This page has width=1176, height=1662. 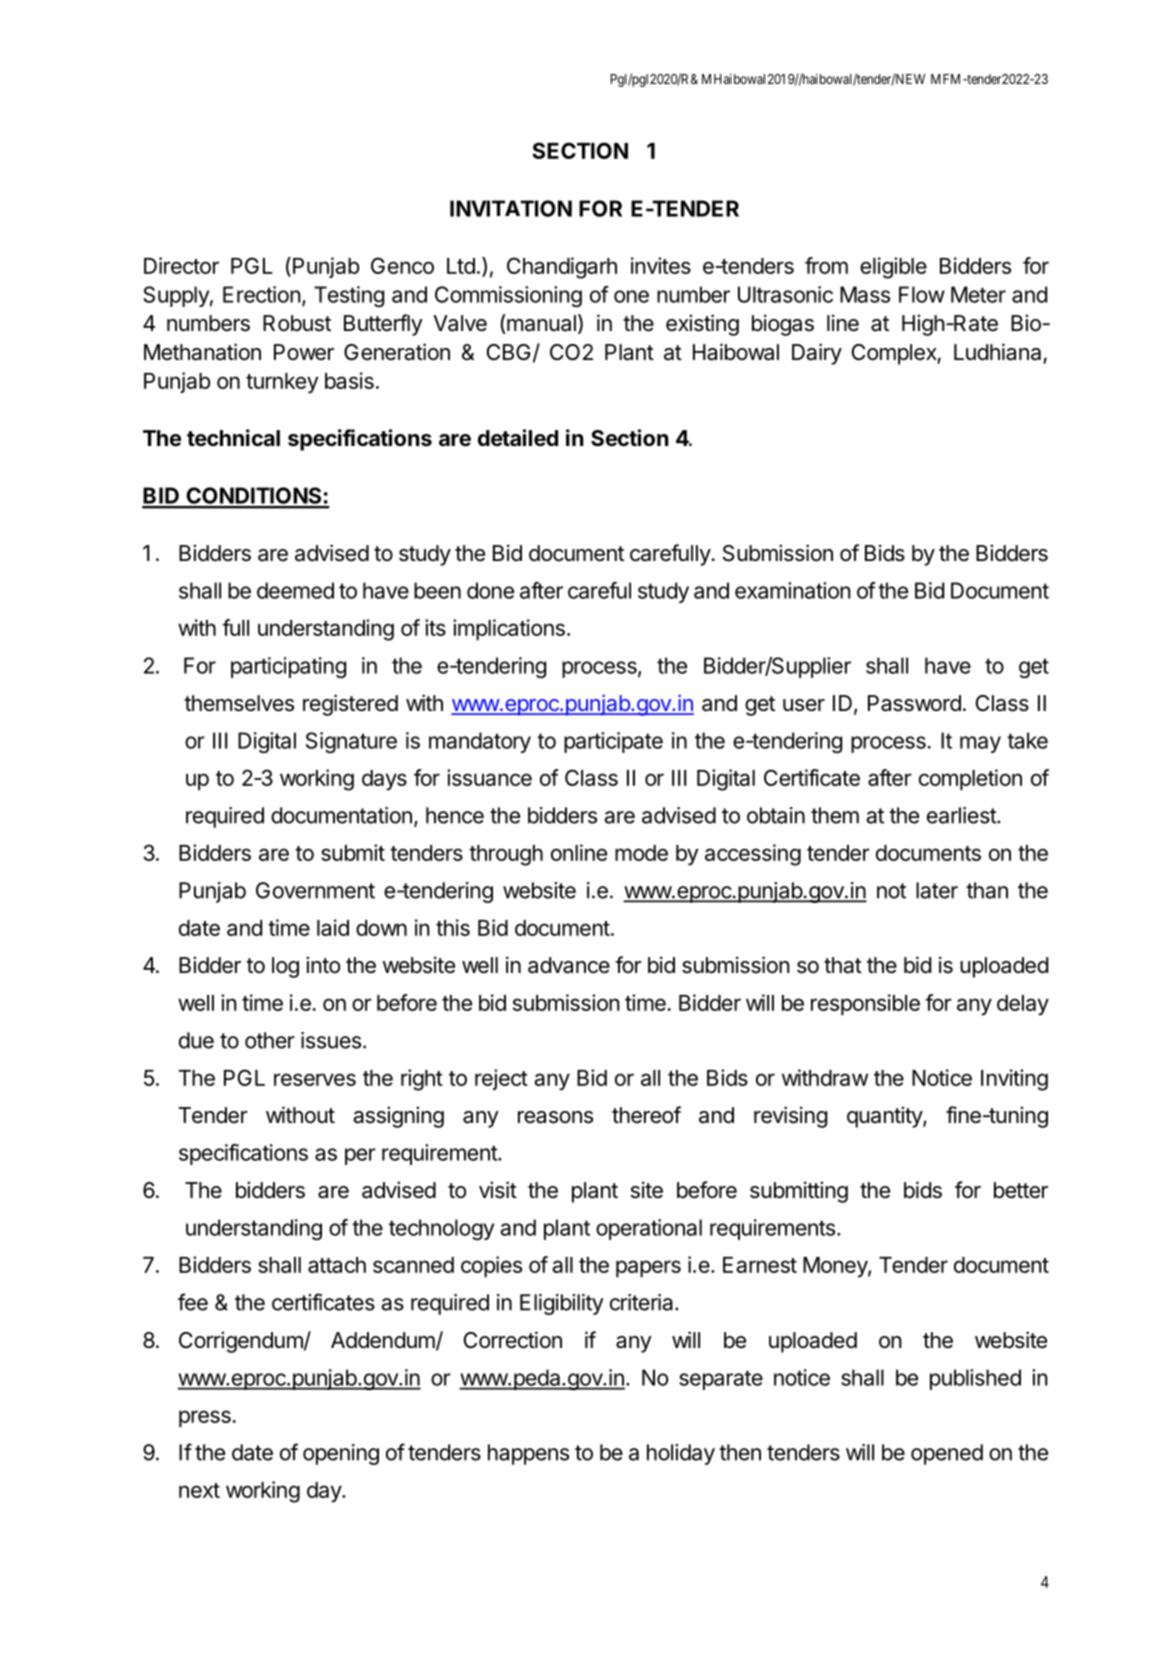 I want to click on happens, so click(x=528, y=1454).
